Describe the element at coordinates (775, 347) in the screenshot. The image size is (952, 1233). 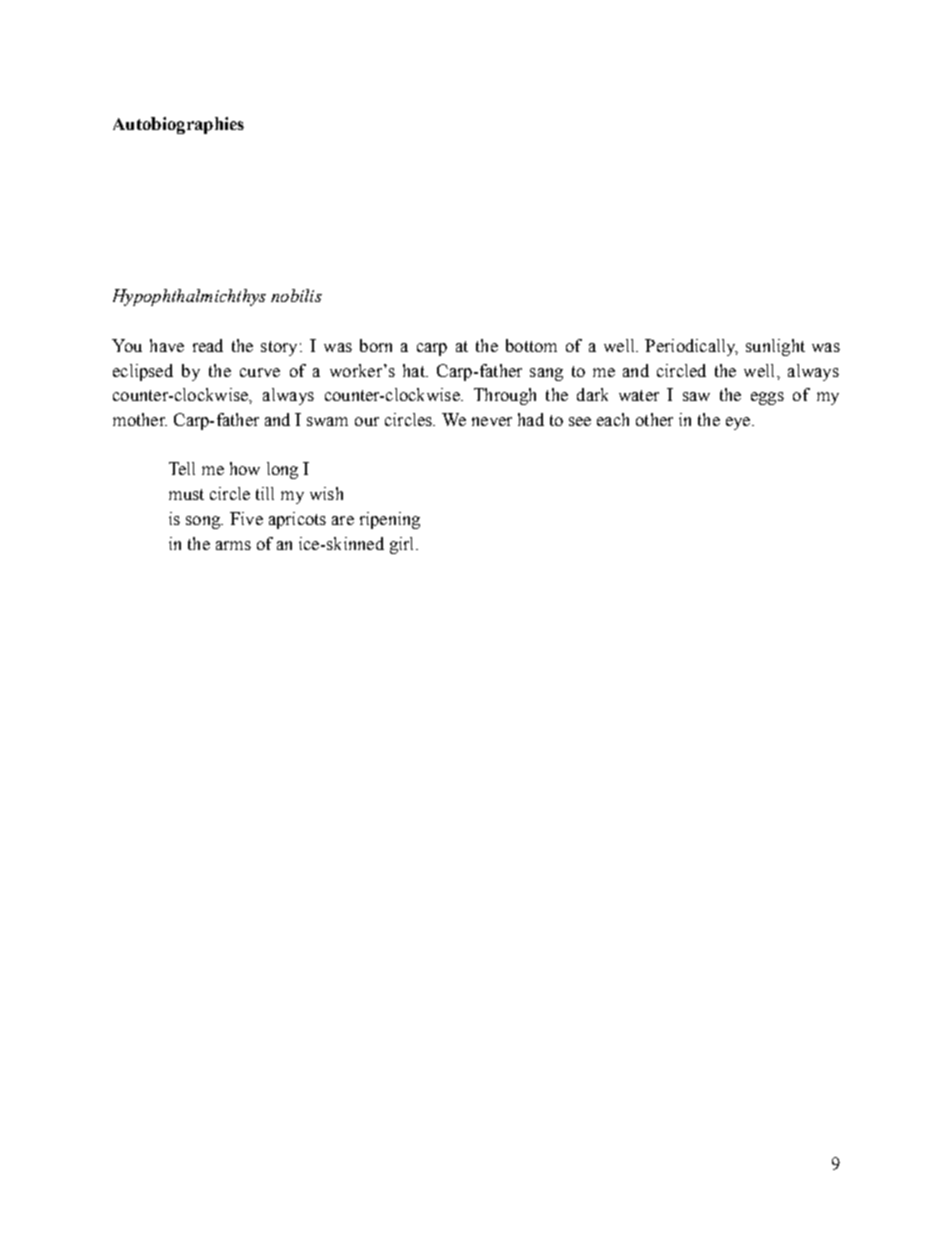
I see `sunlight` at that location.
